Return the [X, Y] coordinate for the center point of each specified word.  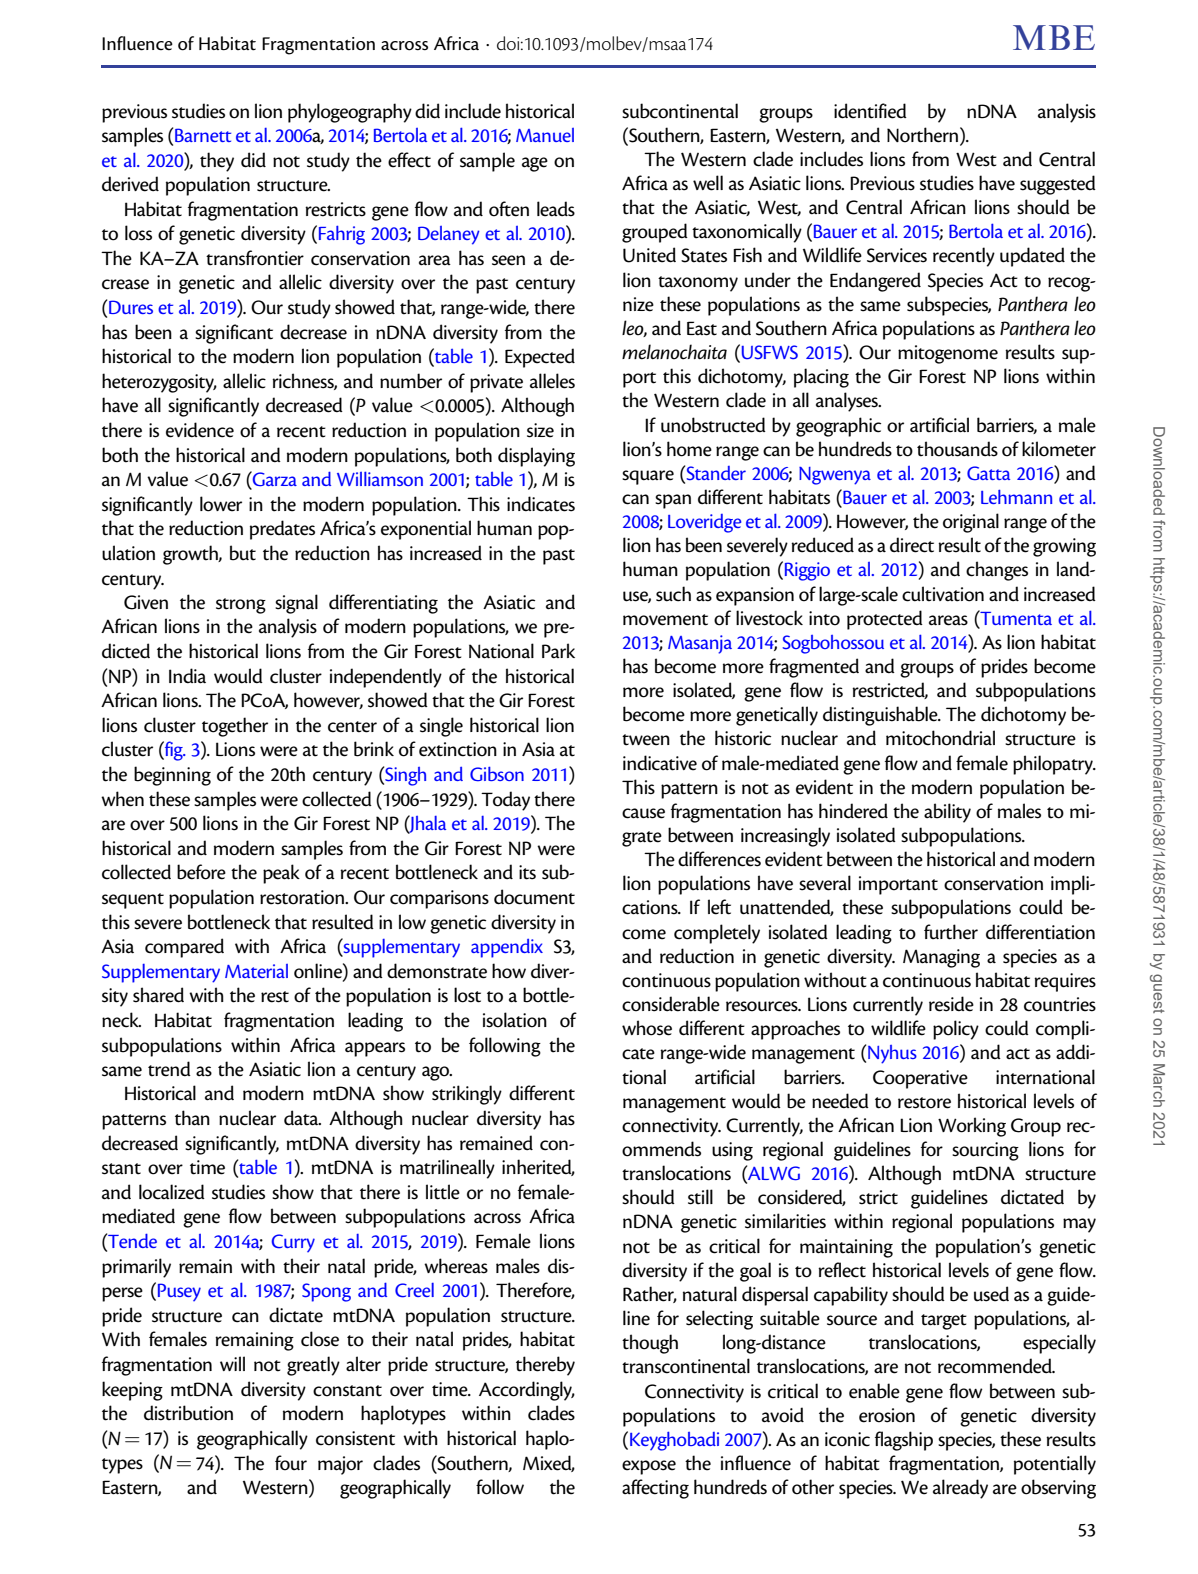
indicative [660, 763]
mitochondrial [940, 738]
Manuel [545, 135]
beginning [172, 776]
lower [221, 504]
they [217, 162]
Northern [924, 135]
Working [972, 1127]
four [291, 1463]
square [648, 477]
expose [649, 1467]
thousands [957, 449]
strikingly [467, 1095]
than [192, 1118]
